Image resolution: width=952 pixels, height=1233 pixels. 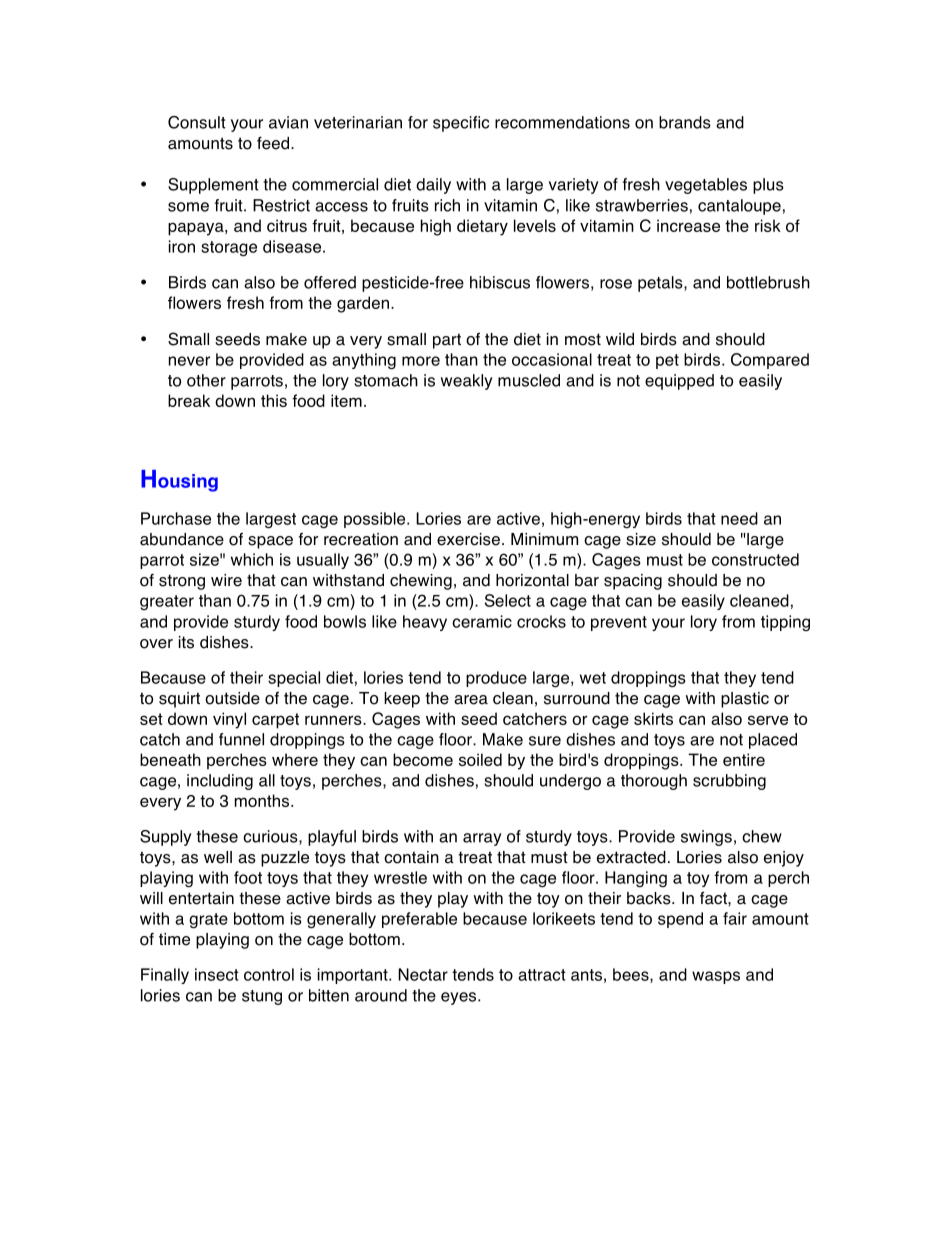 What do you see at coordinates (685, 122) in the screenshot?
I see `brands` at bounding box center [685, 122].
